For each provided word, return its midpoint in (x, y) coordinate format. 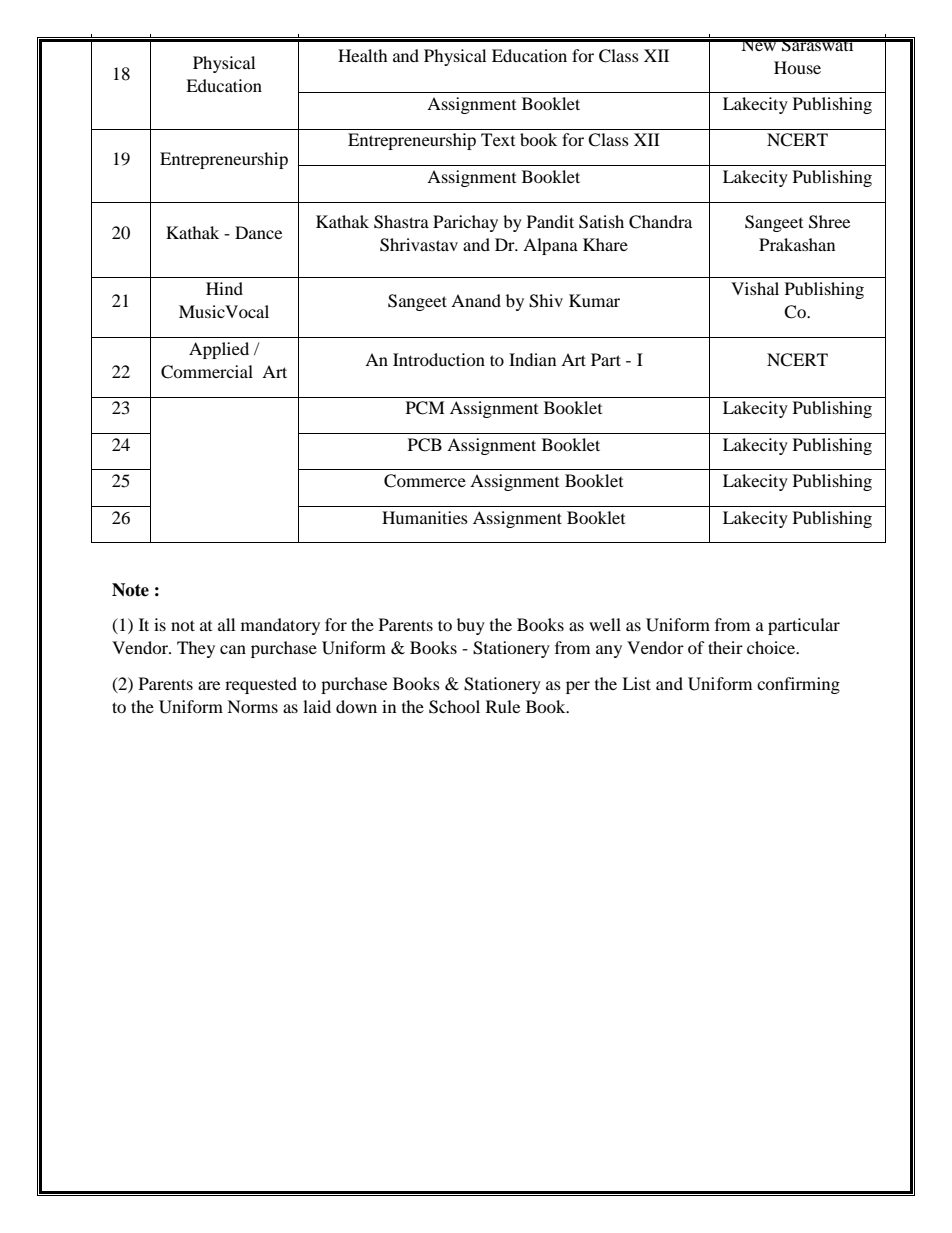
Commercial (207, 372)
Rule (503, 706)
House (797, 67)
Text (498, 139)
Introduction (439, 359)
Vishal (755, 288)
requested (261, 685)
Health (363, 55)
